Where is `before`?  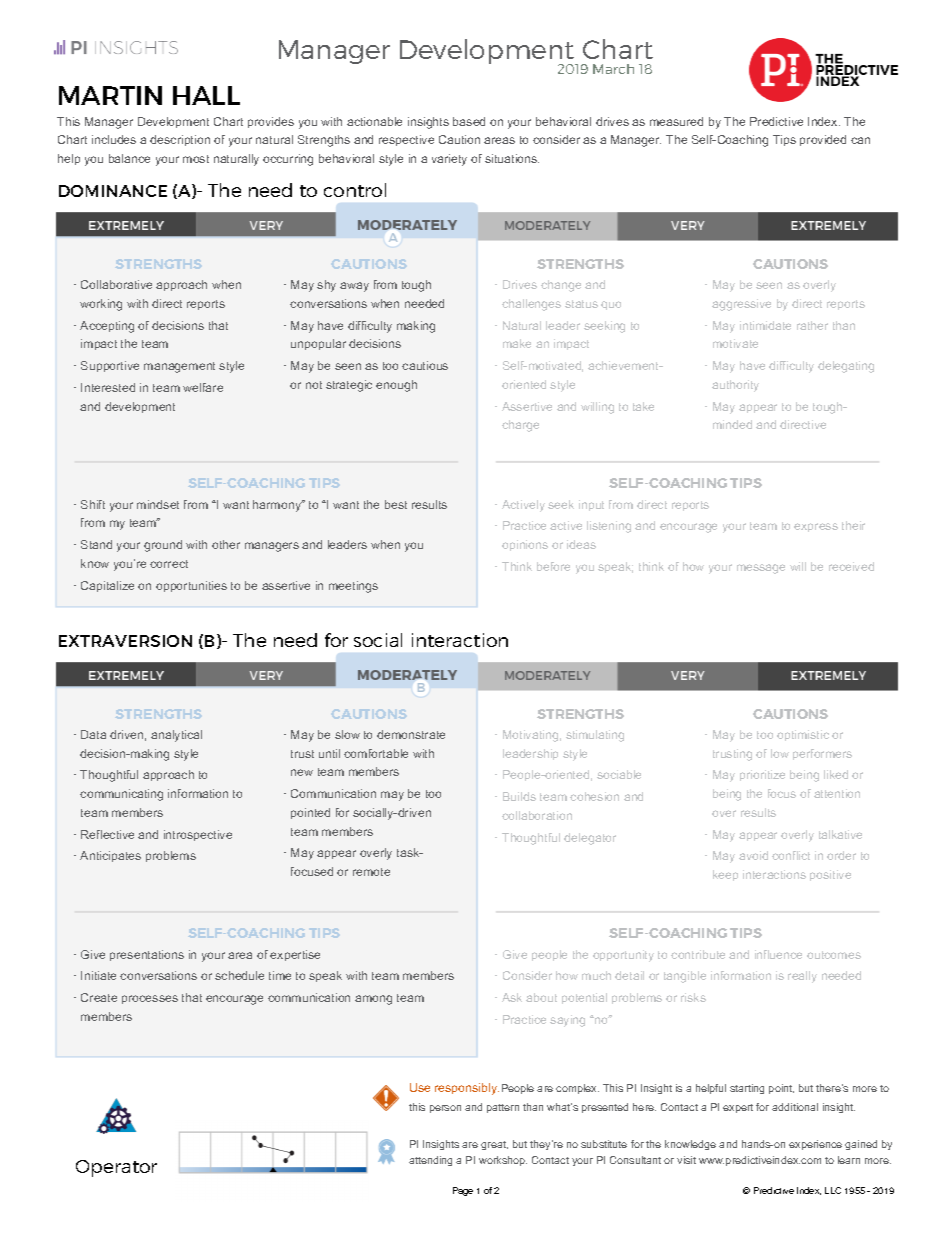 before is located at coordinates (553, 566).
